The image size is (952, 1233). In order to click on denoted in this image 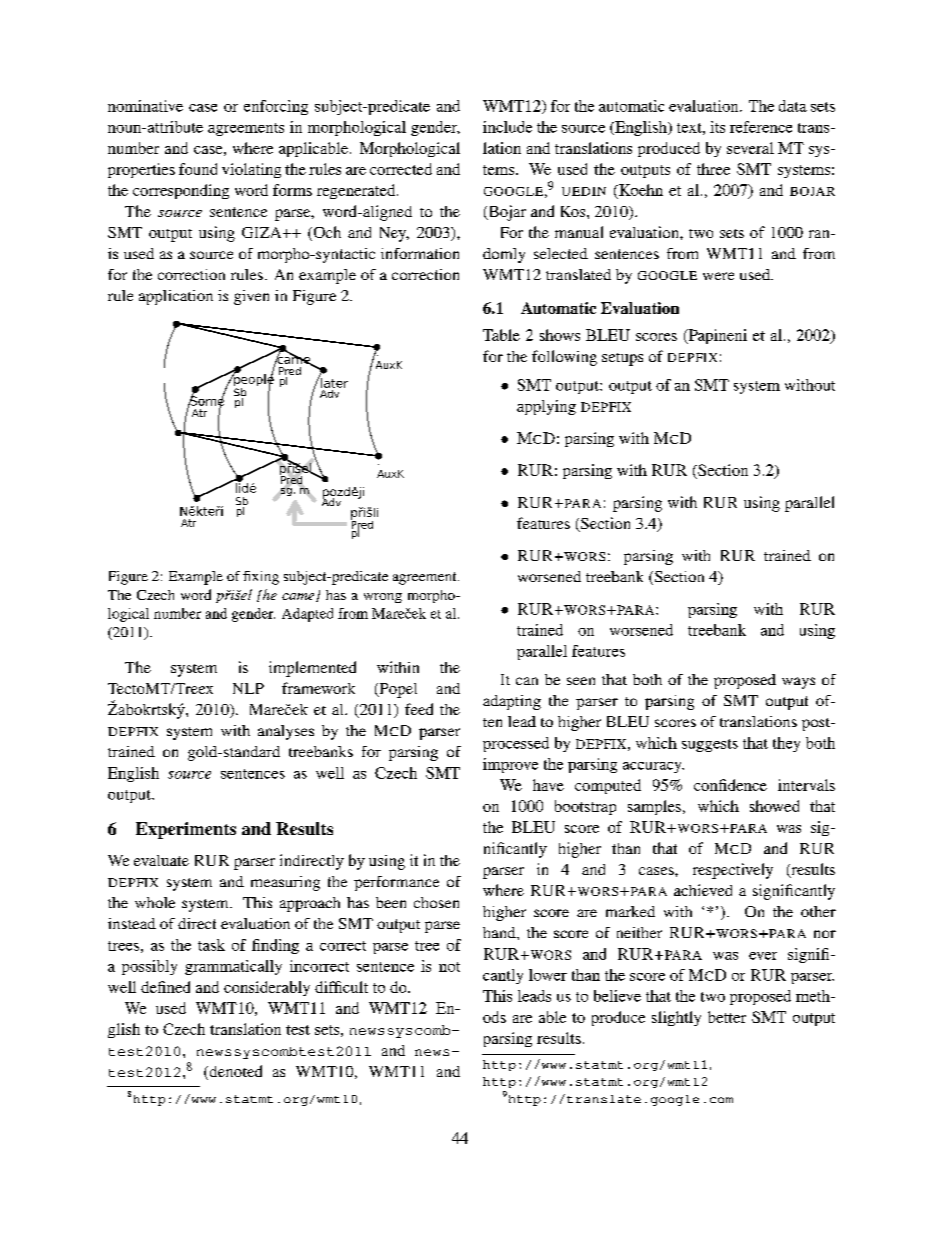, I will do `click(234, 1072)`.
